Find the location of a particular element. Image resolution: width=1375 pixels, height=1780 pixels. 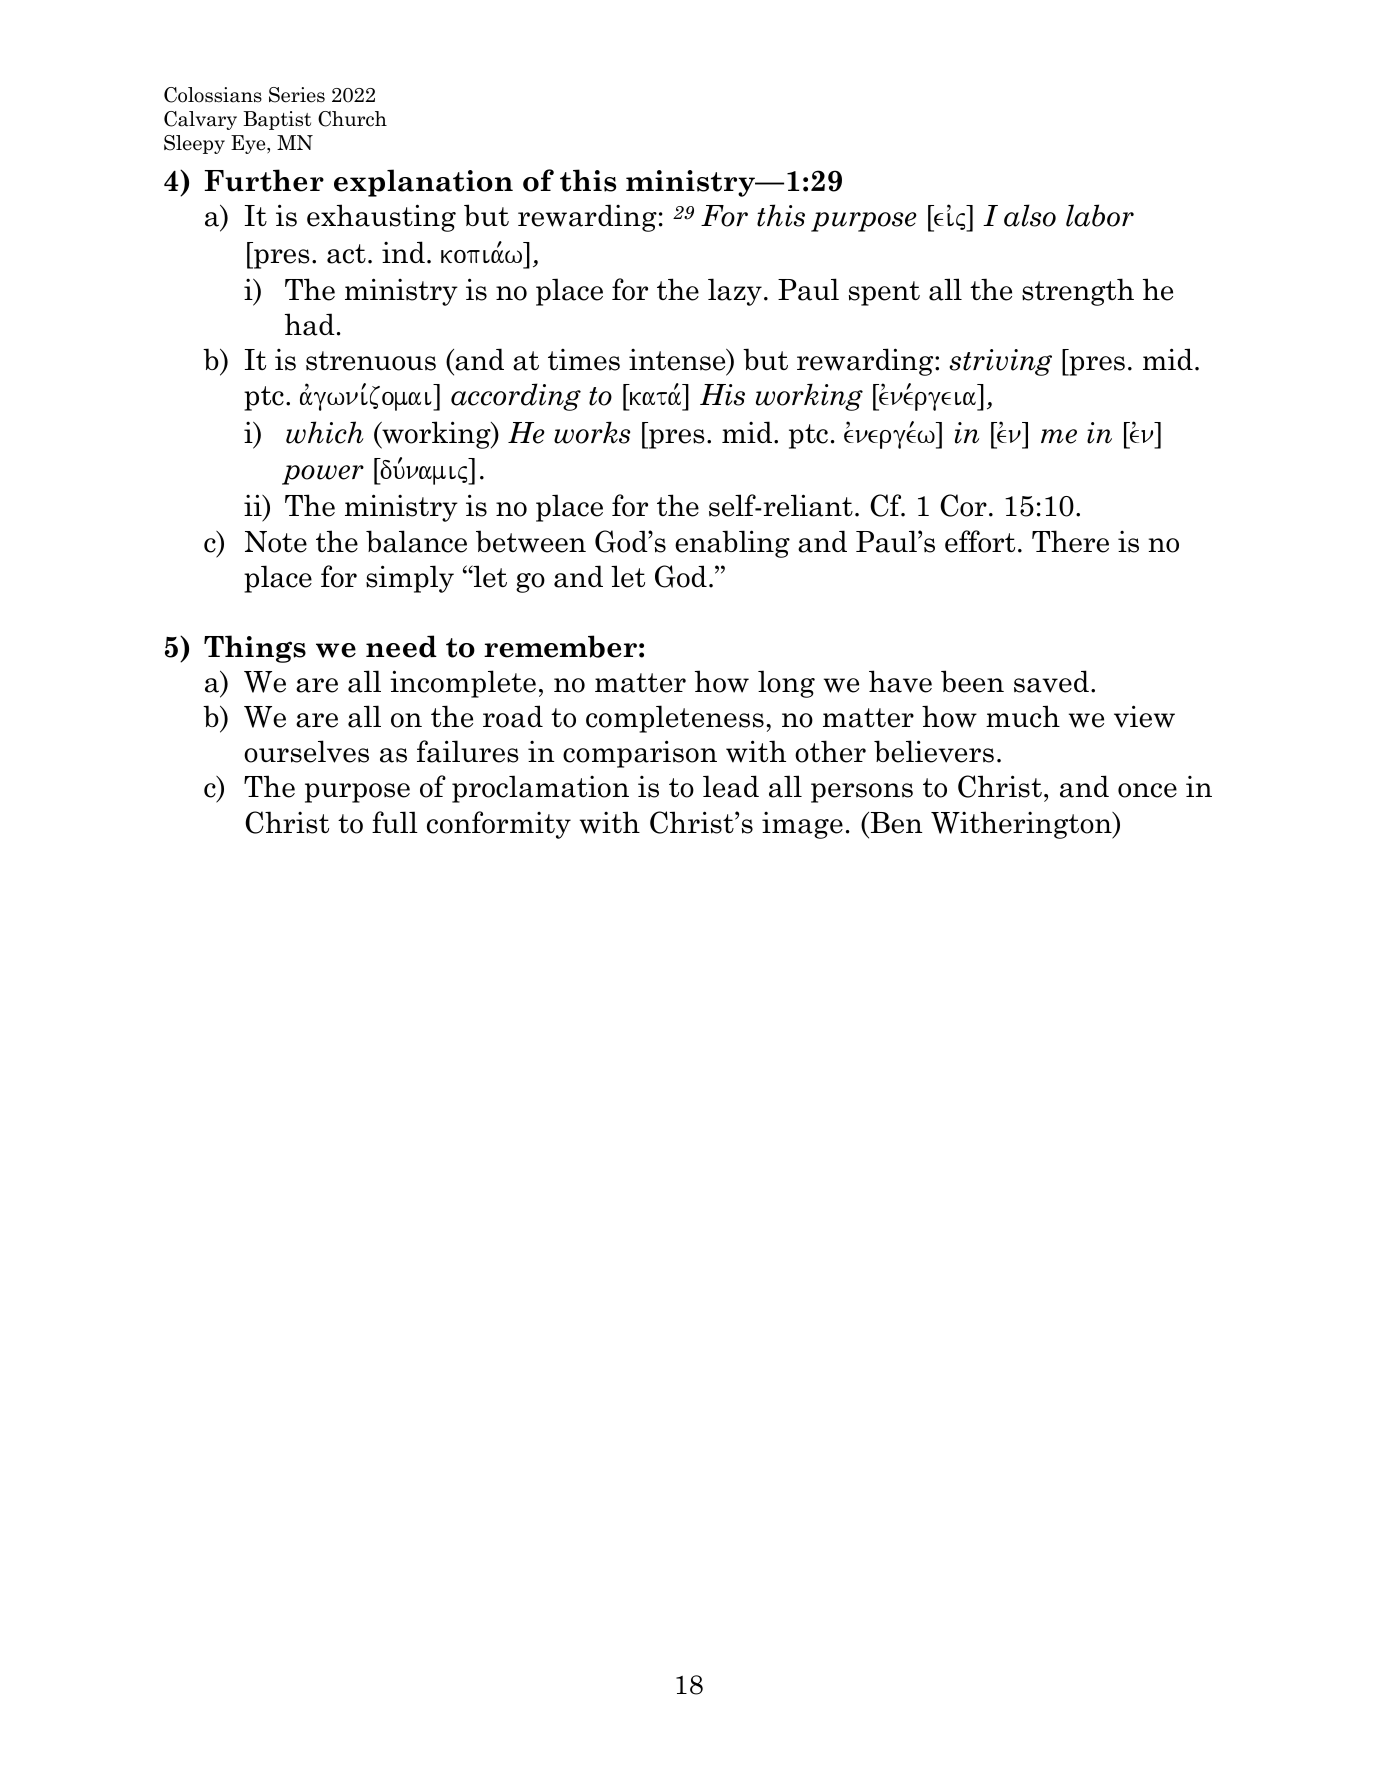

full is located at coordinates (395, 822).
